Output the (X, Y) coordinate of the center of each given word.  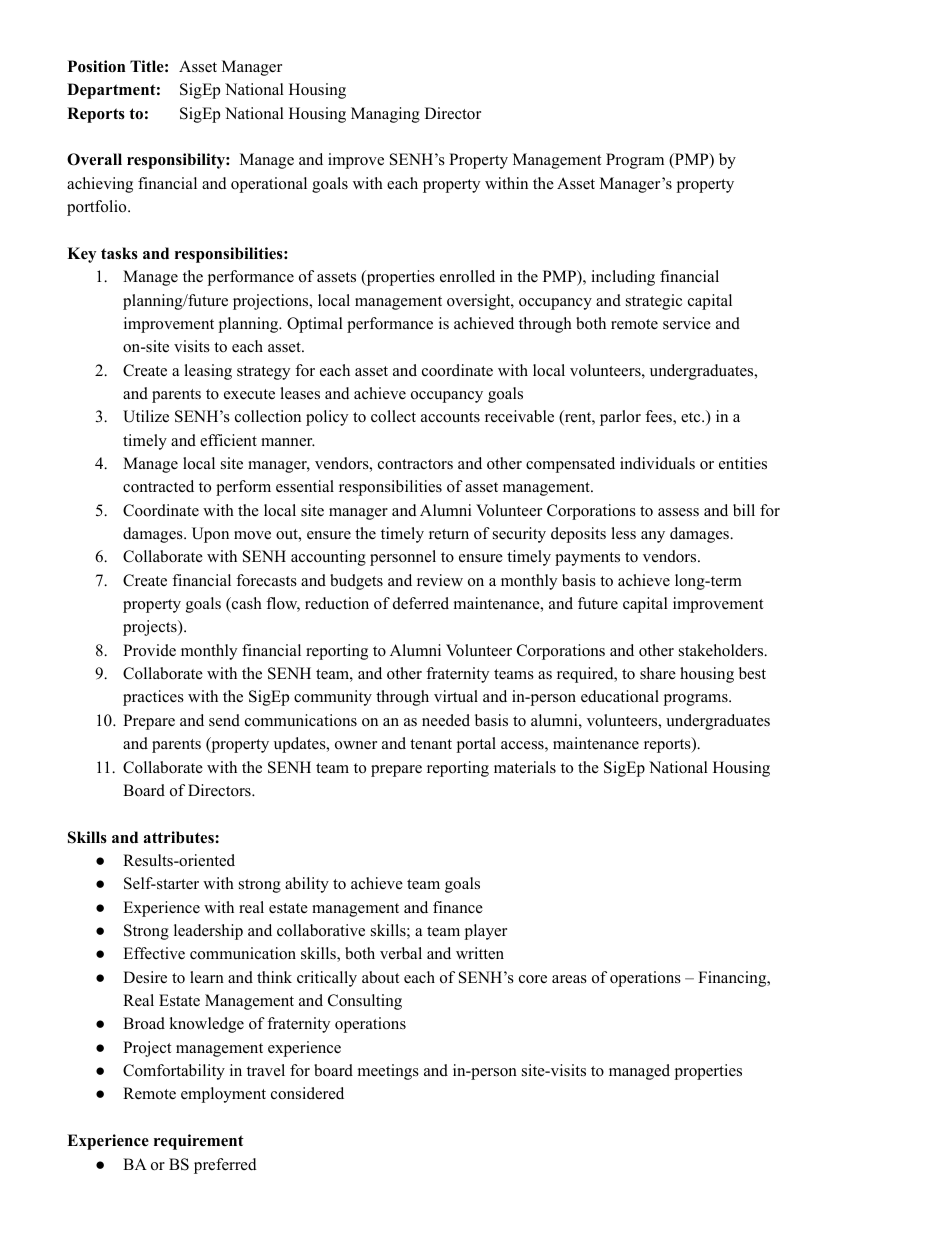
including (623, 278)
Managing (385, 115)
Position (96, 66)
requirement (199, 1142)
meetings (388, 1072)
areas (569, 979)
